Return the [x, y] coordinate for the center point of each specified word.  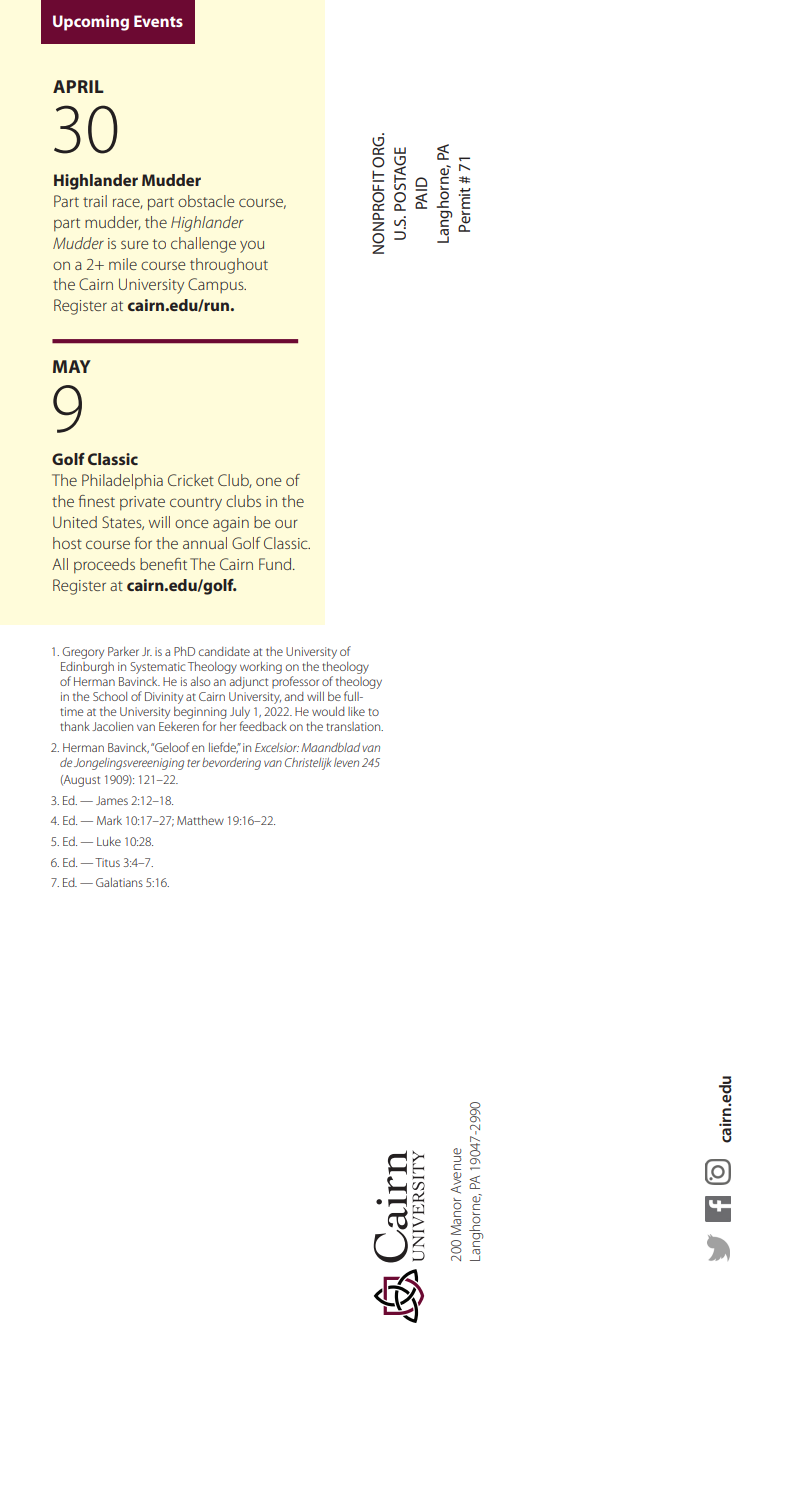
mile [123, 264]
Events [158, 21]
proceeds [104, 565]
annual [205, 543]
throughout [229, 266]
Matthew [200, 820]
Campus [217, 285]
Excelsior [277, 747]
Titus [107, 862]
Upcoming [91, 23]
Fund [276, 564]
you [252, 246]
